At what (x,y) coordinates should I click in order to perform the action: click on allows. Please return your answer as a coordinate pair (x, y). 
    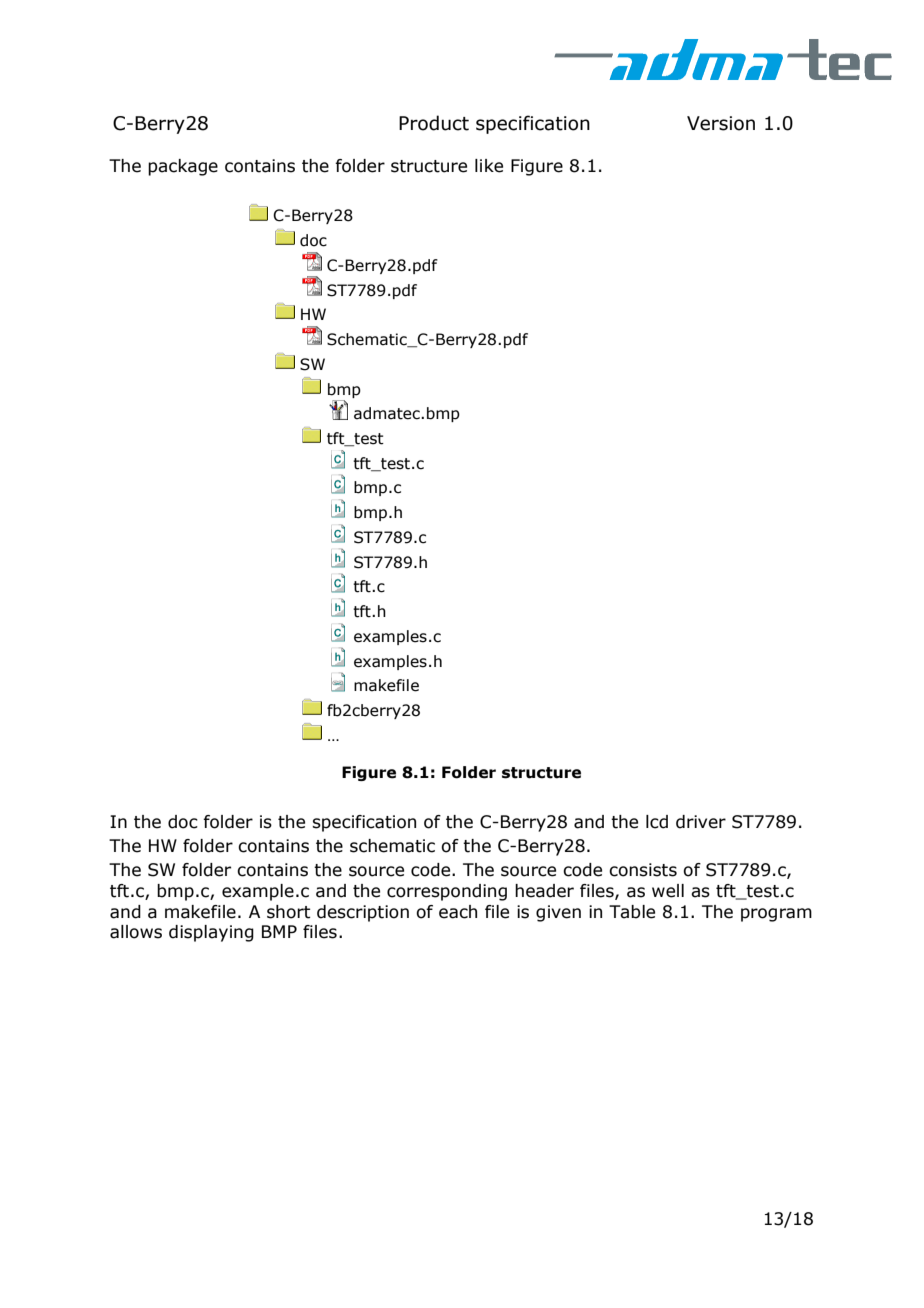
    Looking at the image, I should click on (136, 932).
